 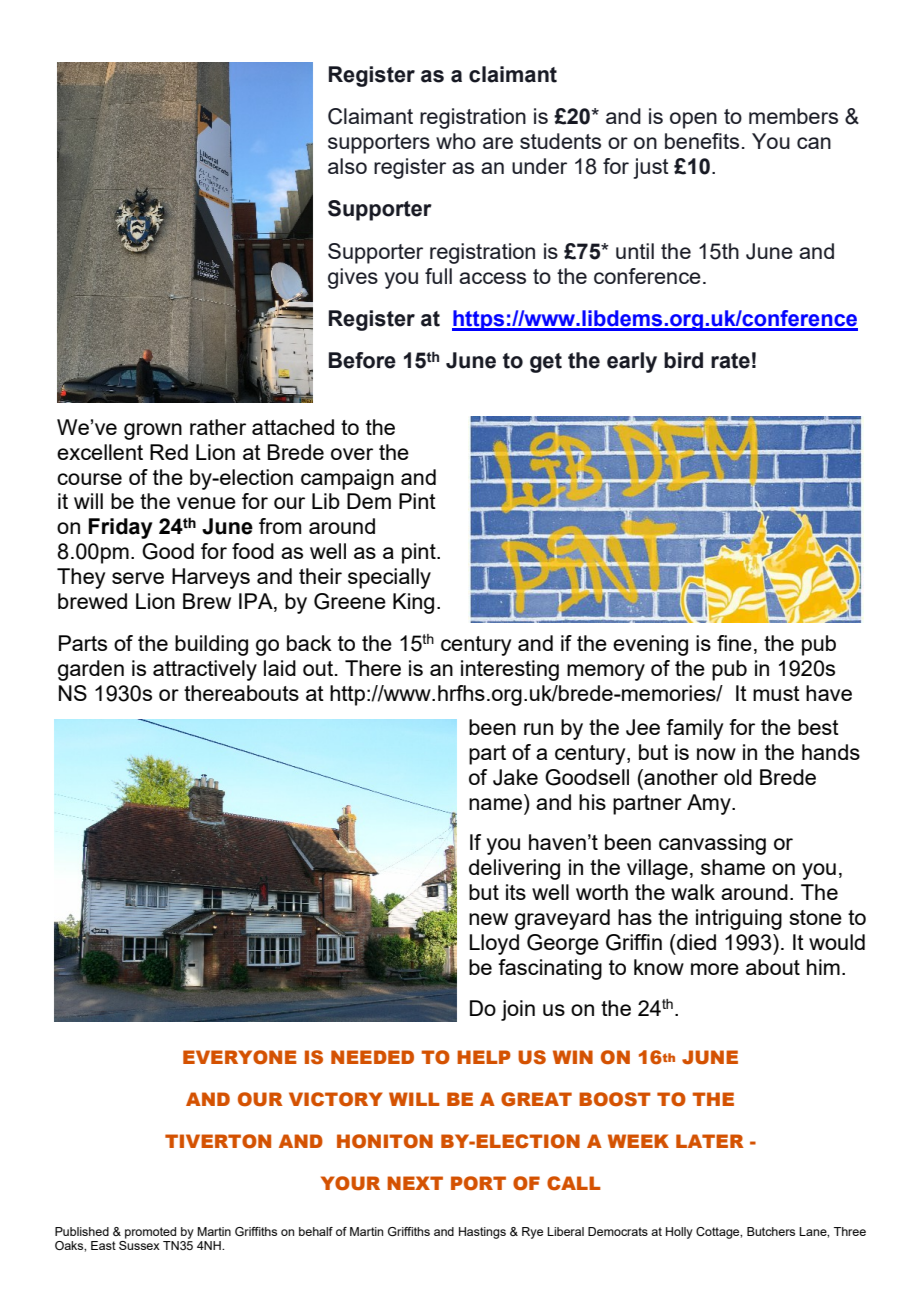 I want to click on who, so click(x=456, y=141).
